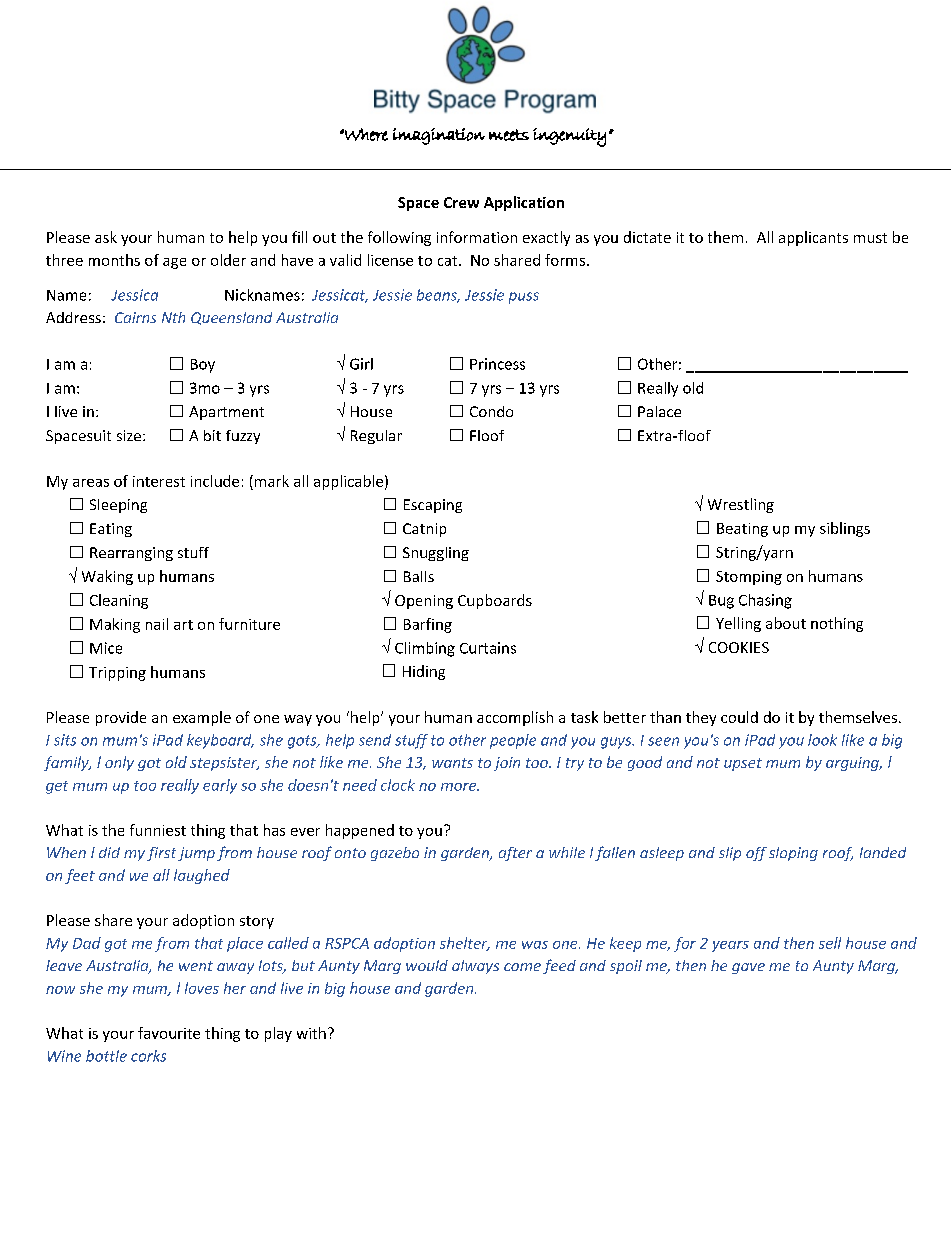 Image resolution: width=952 pixels, height=1233 pixels. Describe the element at coordinates (114, 260) in the screenshot. I see `months` at that location.
